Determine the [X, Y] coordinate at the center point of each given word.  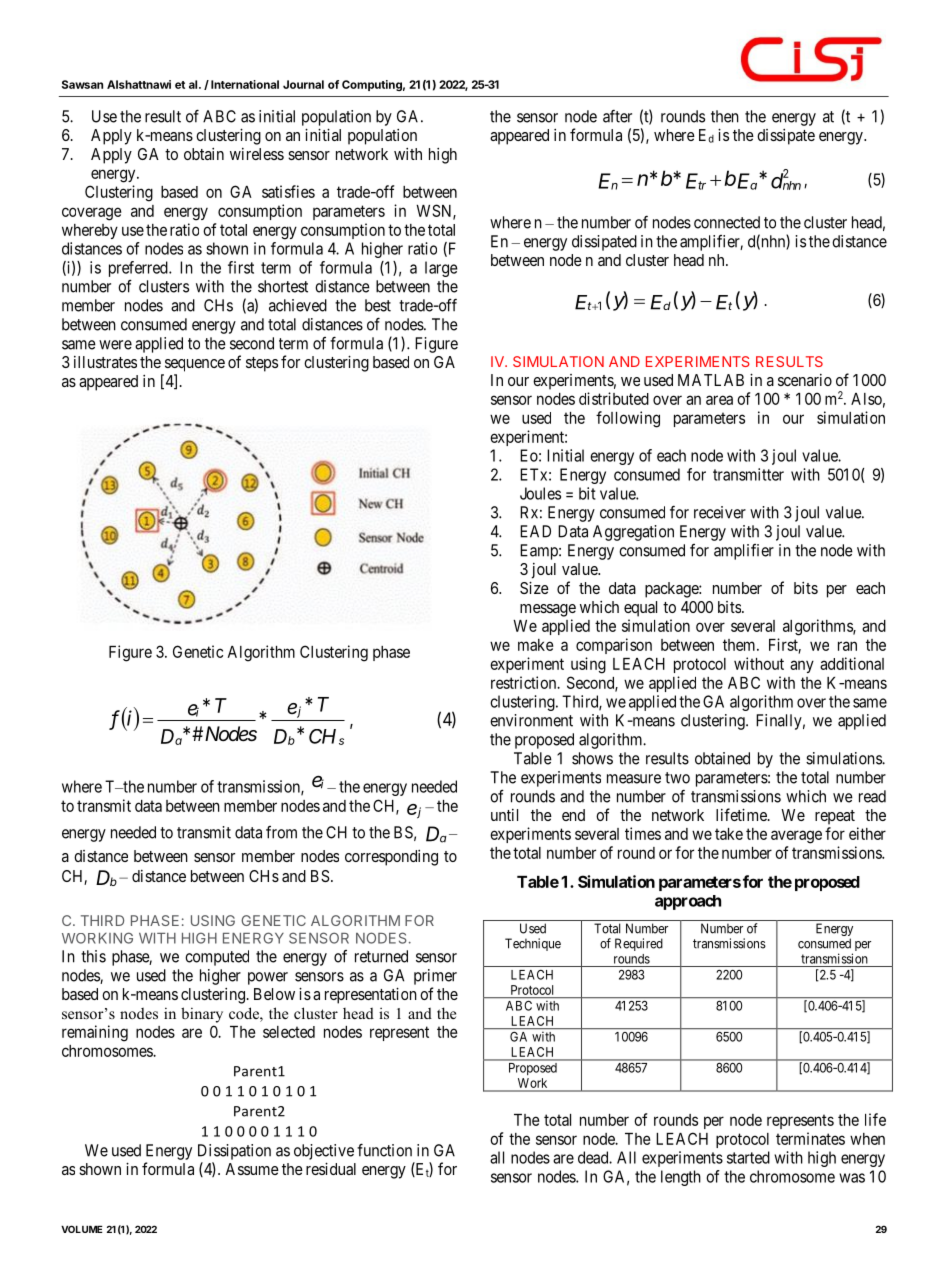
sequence [195, 365]
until [504, 815]
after [617, 116]
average [796, 837]
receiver [720, 512]
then [725, 116]
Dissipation [234, 1152]
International [245, 84]
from [281, 832]
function [384, 1150]
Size [534, 587]
